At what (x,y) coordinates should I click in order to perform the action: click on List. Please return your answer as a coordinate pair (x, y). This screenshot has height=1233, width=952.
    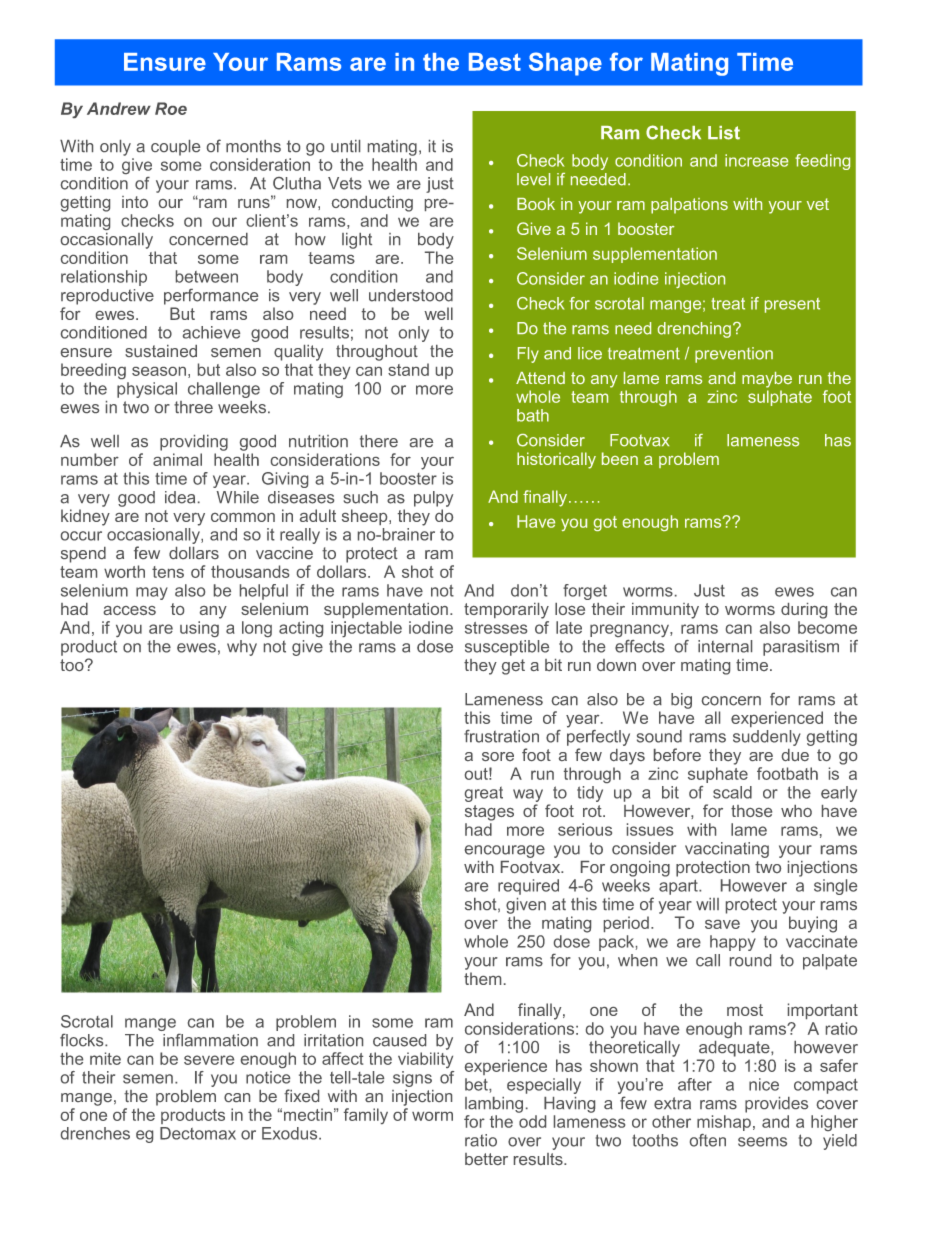
    Looking at the image, I should click on (724, 133).
